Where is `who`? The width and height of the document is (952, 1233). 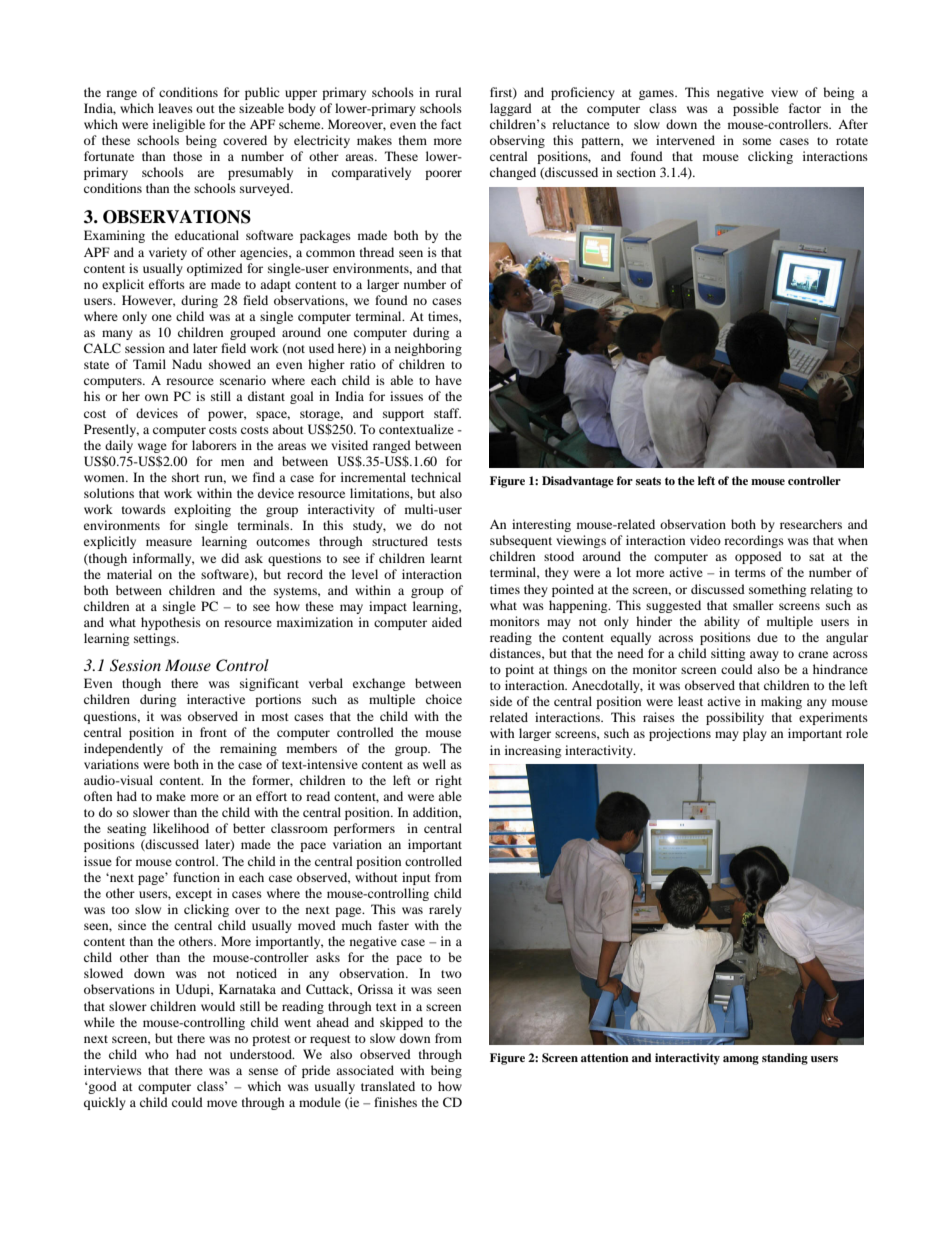 who is located at coordinates (157, 1054).
